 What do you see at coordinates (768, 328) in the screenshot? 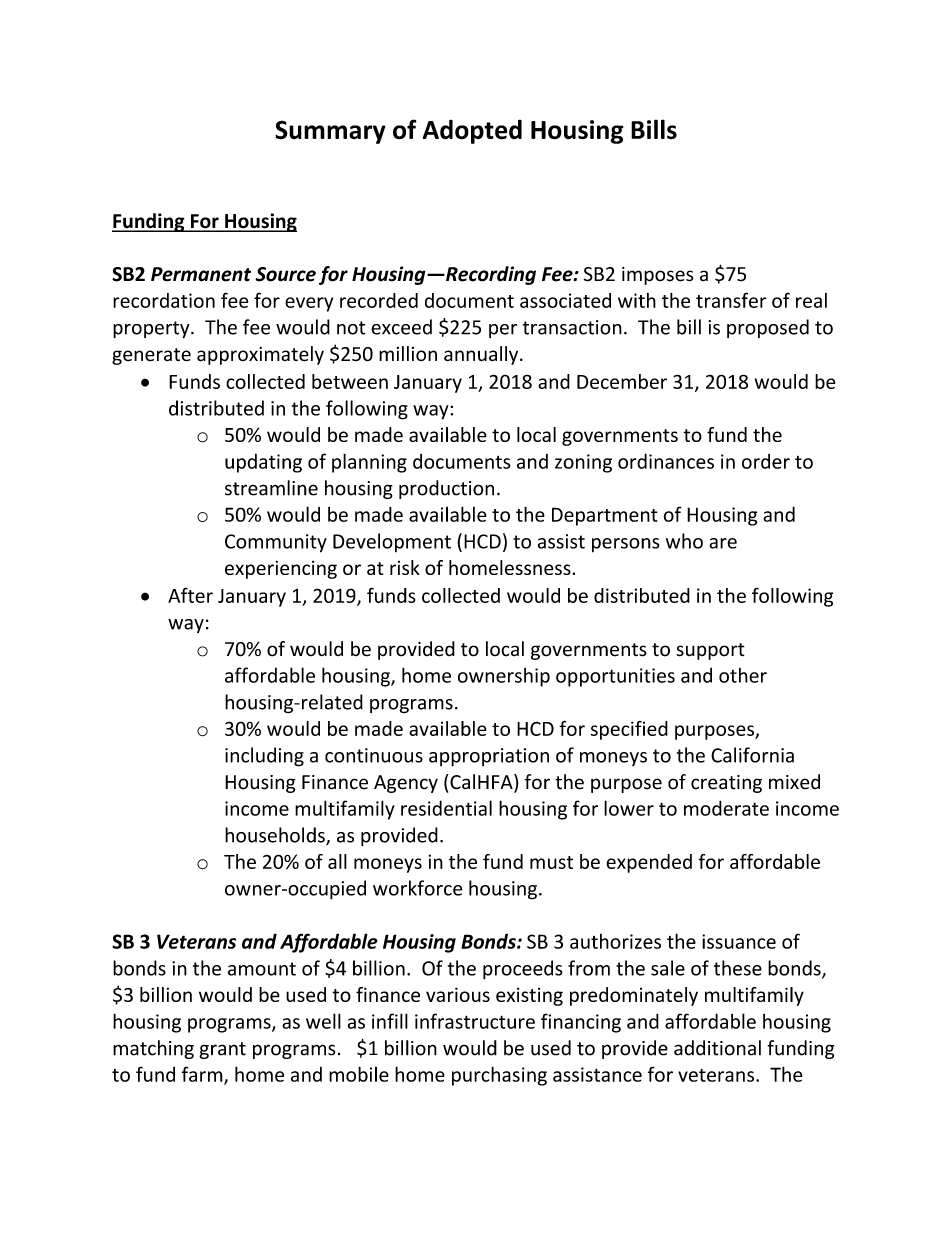
I see `proposed` at bounding box center [768, 328].
